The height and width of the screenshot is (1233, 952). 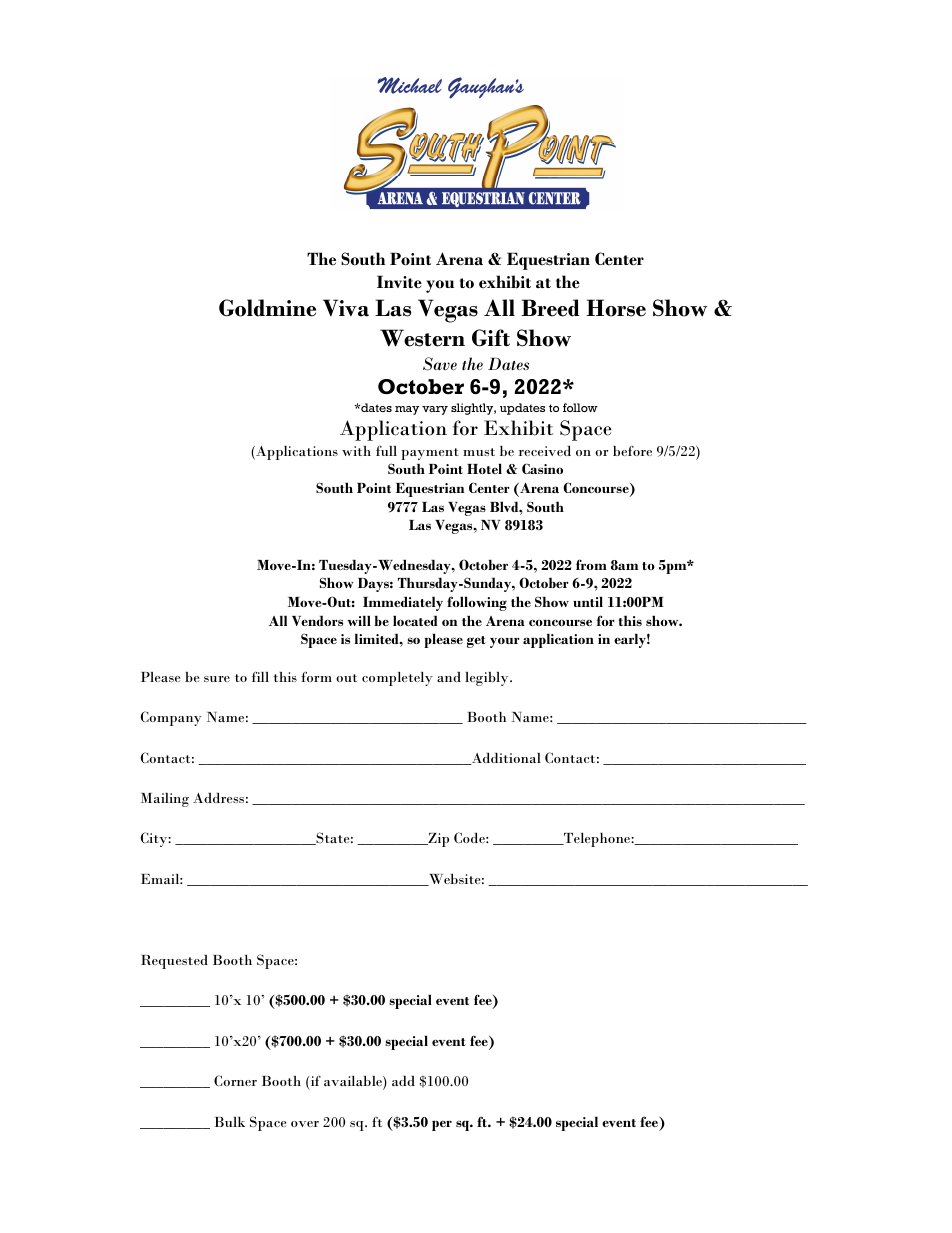 What do you see at coordinates (267, 308) in the screenshot?
I see `Goldmine` at bounding box center [267, 308].
